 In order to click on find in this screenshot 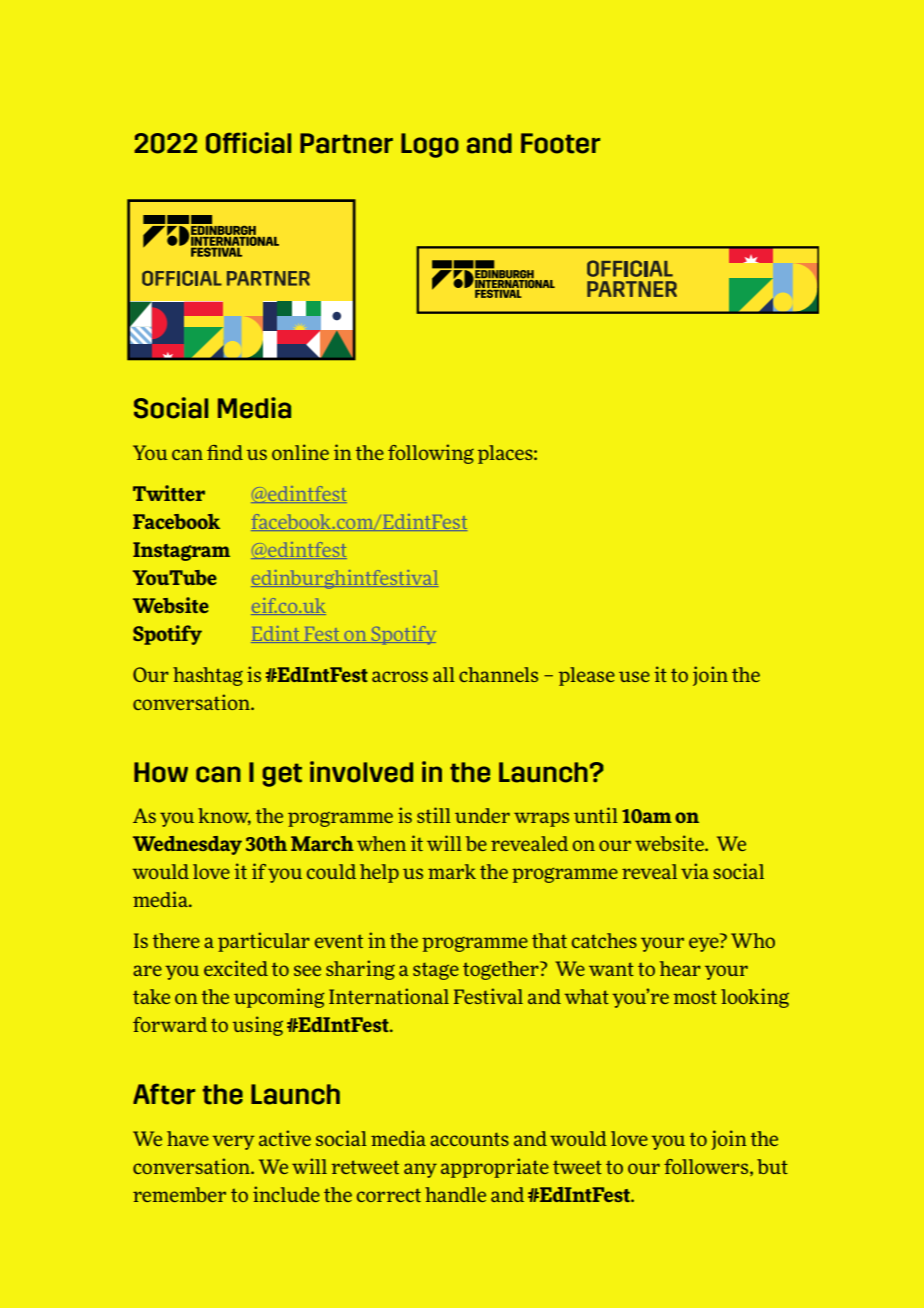, I will do `click(225, 452)`.
